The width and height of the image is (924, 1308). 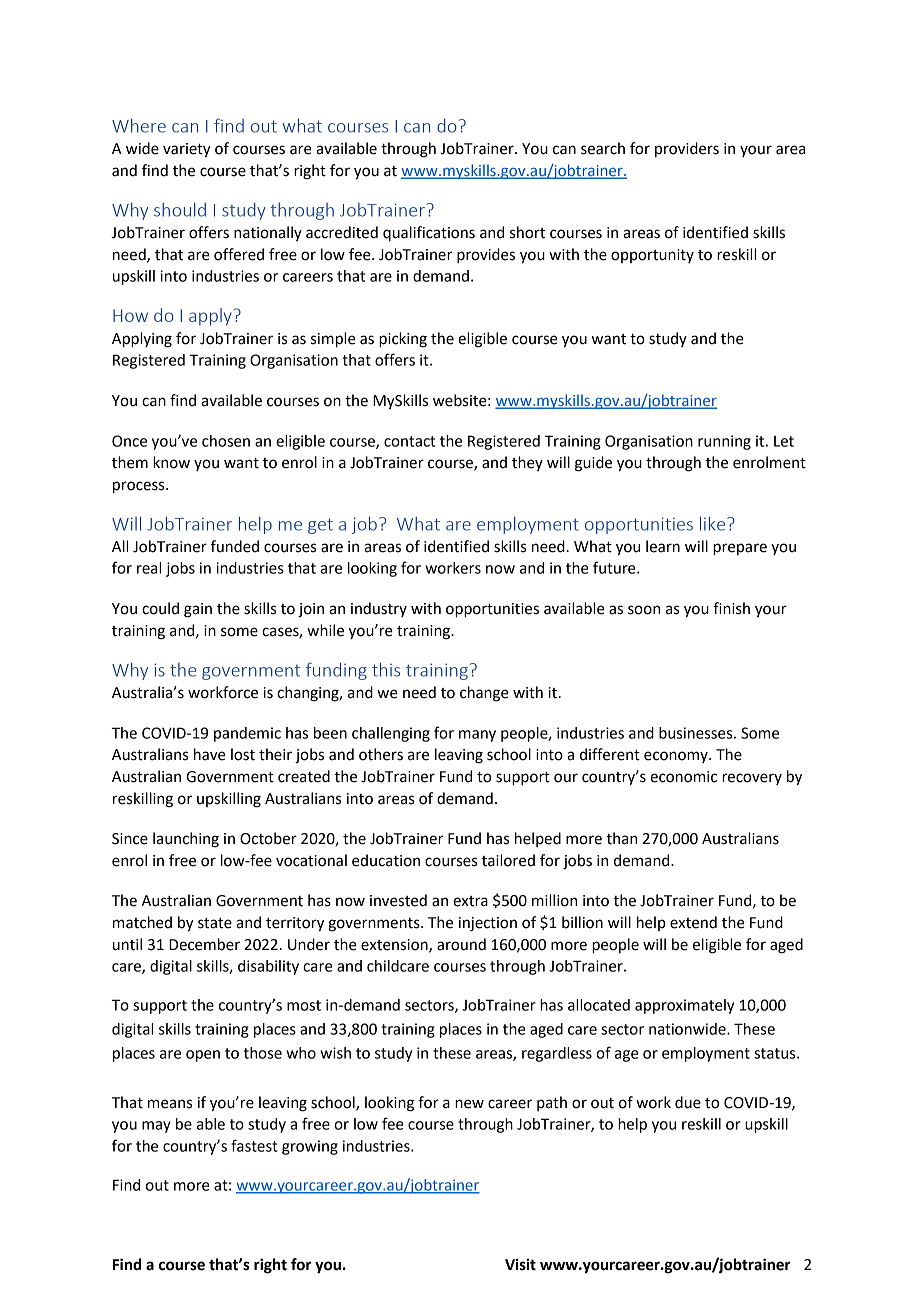 What do you see at coordinates (677, 757) in the image?
I see `economy` at bounding box center [677, 757].
